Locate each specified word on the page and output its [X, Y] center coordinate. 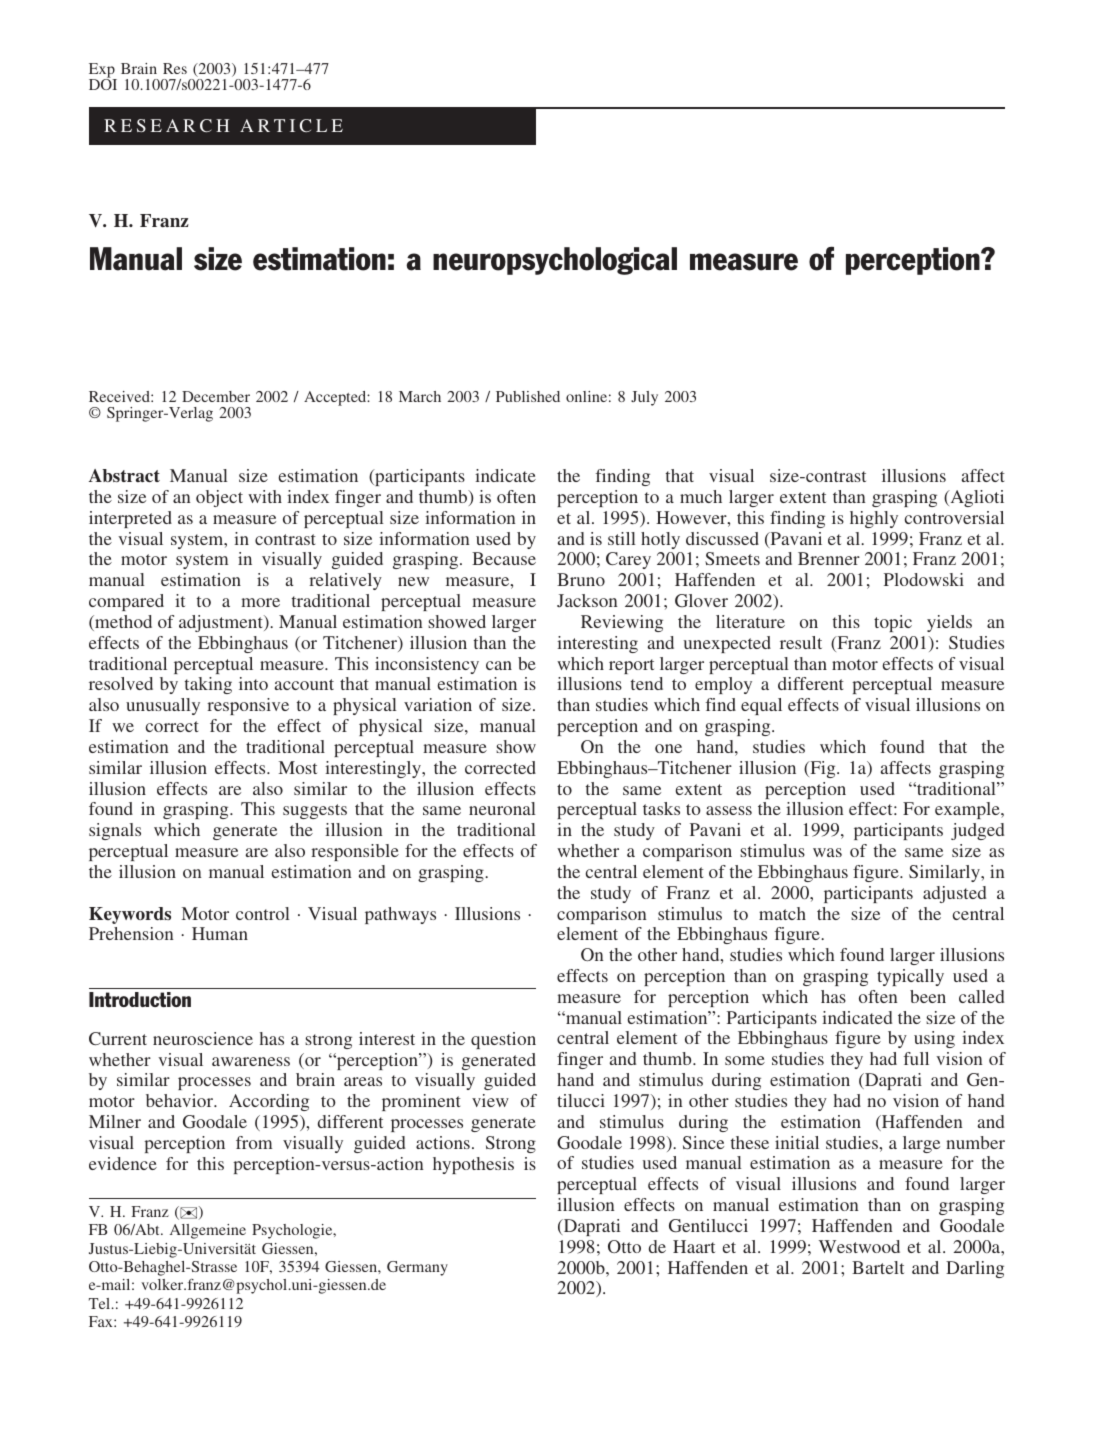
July [644, 398]
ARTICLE [291, 125]
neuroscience [203, 1038]
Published [528, 396]
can [499, 665]
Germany [417, 1268]
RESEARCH [166, 125]
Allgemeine [208, 1231]
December [216, 396]
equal [761, 706]
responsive [248, 706]
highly [874, 519]
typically [910, 977]
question [503, 1040]
